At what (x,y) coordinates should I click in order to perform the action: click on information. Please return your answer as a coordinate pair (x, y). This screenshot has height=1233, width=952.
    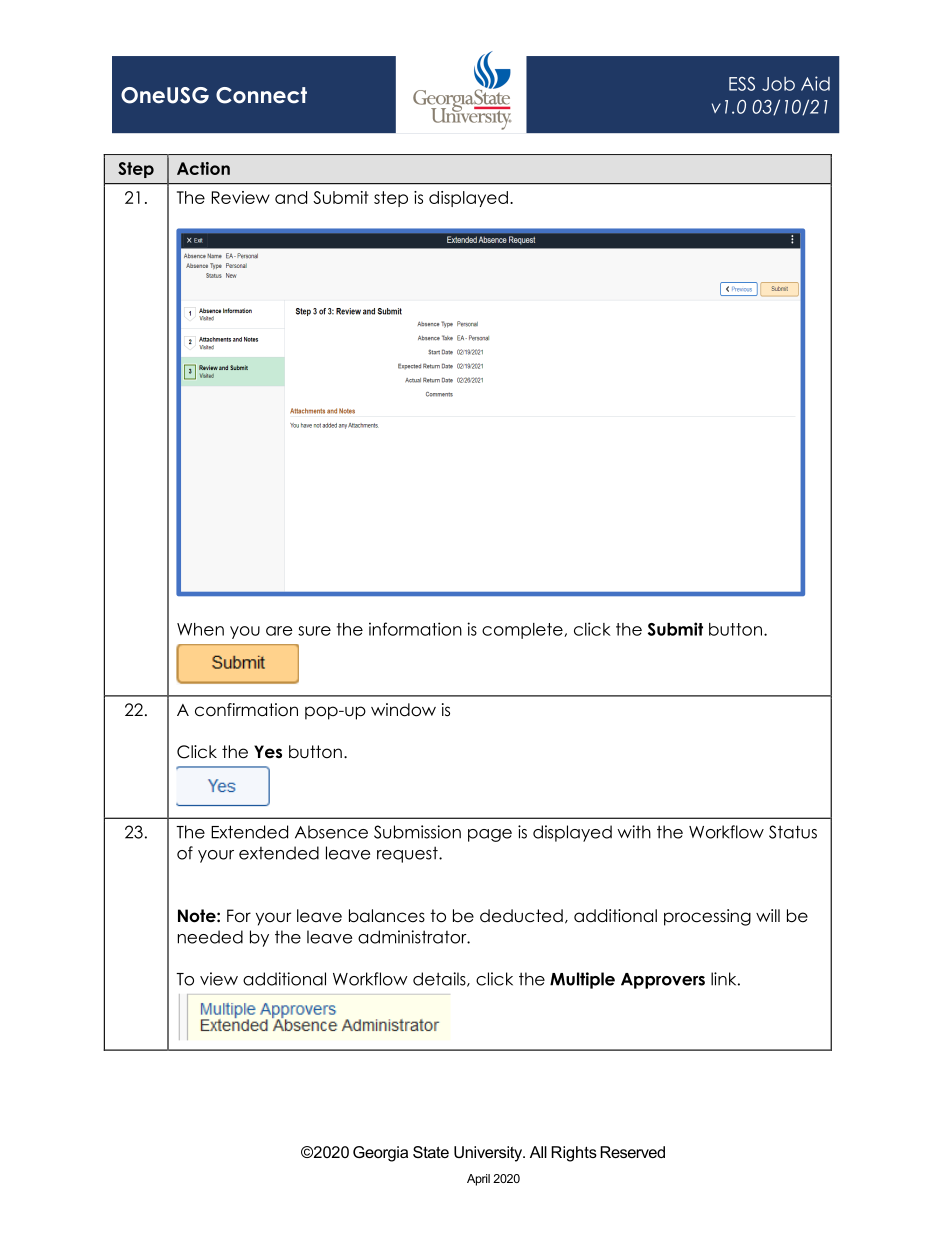
    Looking at the image, I should click on (415, 629).
